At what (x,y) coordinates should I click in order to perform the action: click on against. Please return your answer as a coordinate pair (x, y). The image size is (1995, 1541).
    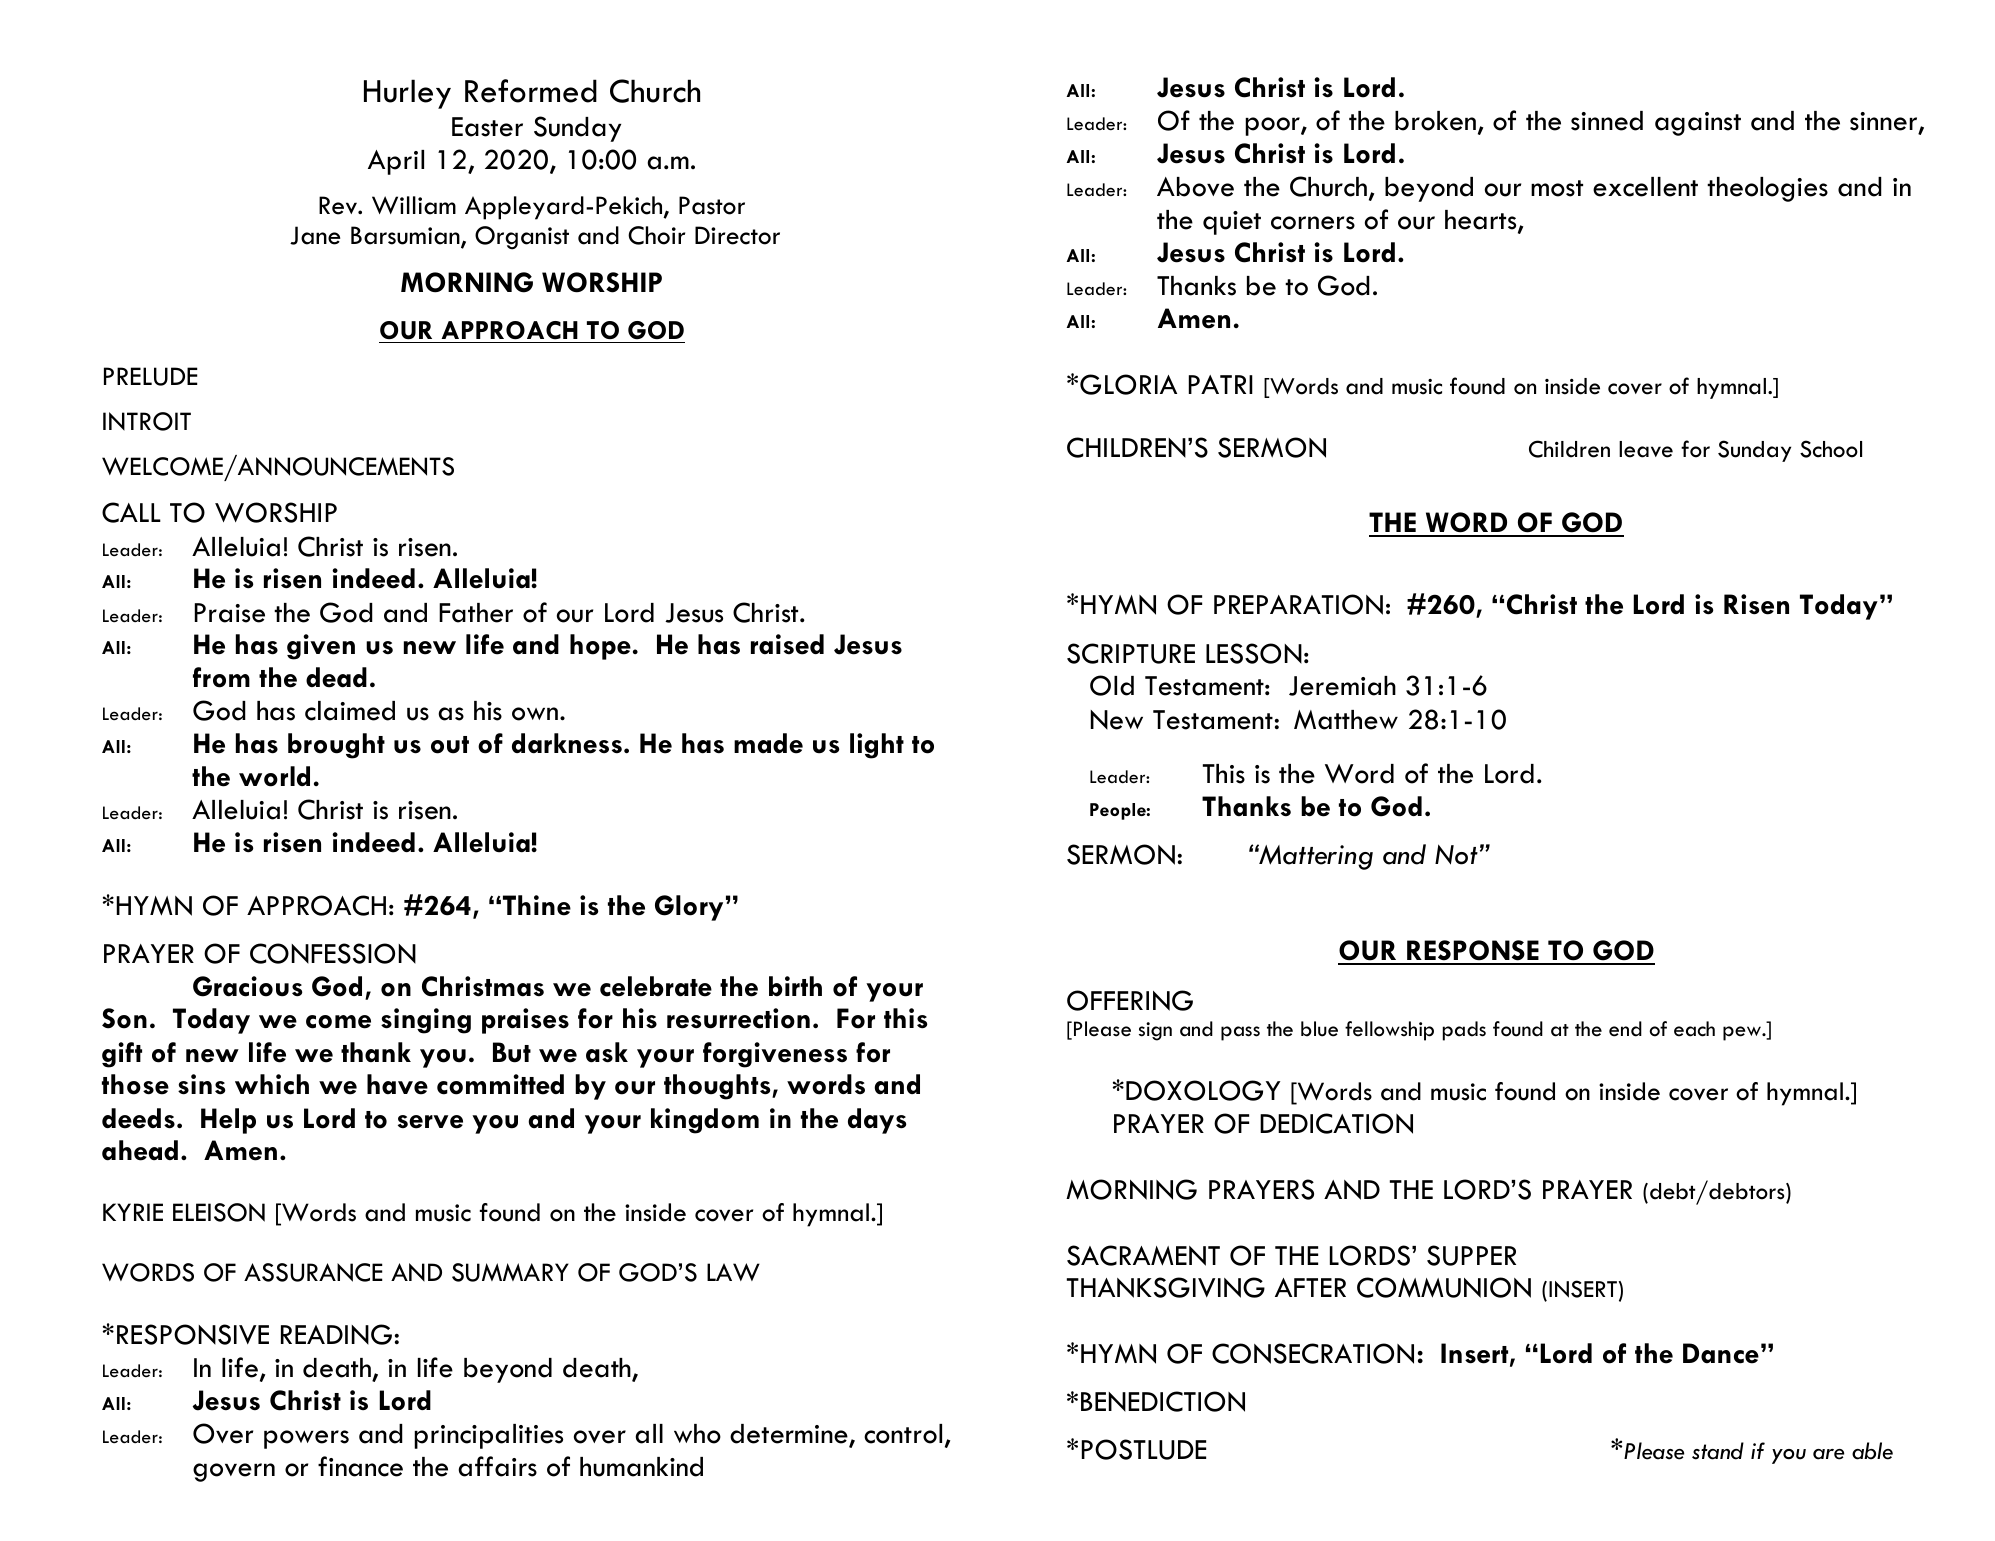
    Looking at the image, I should click on (1698, 124).
